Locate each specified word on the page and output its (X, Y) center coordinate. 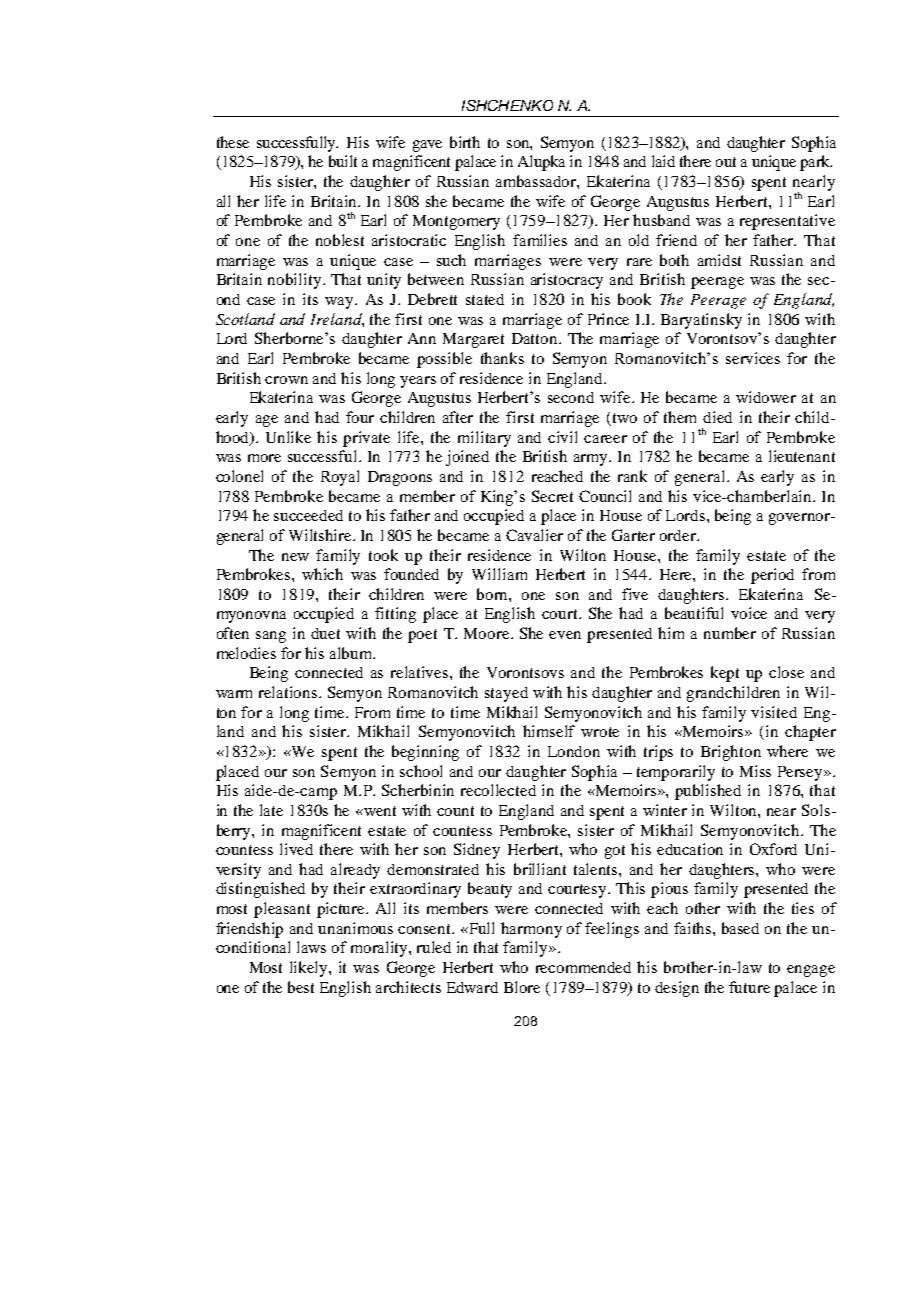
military (484, 439)
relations (289, 692)
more (264, 458)
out (726, 162)
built (343, 161)
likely (310, 969)
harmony (531, 930)
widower (766, 397)
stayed (506, 694)
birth (465, 142)
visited (774, 712)
